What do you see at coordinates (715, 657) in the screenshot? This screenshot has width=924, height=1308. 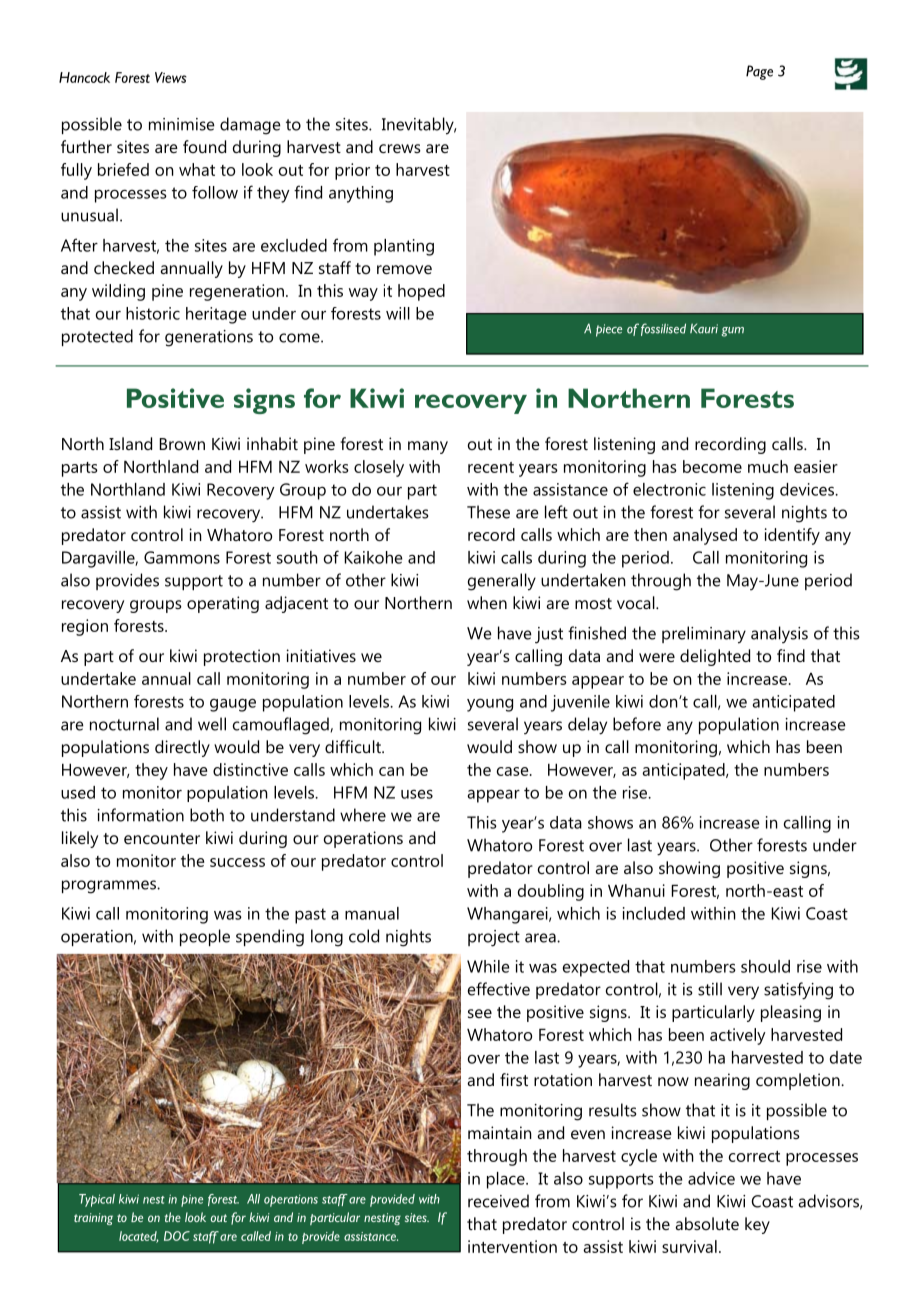 I see `delighted` at bounding box center [715, 657].
